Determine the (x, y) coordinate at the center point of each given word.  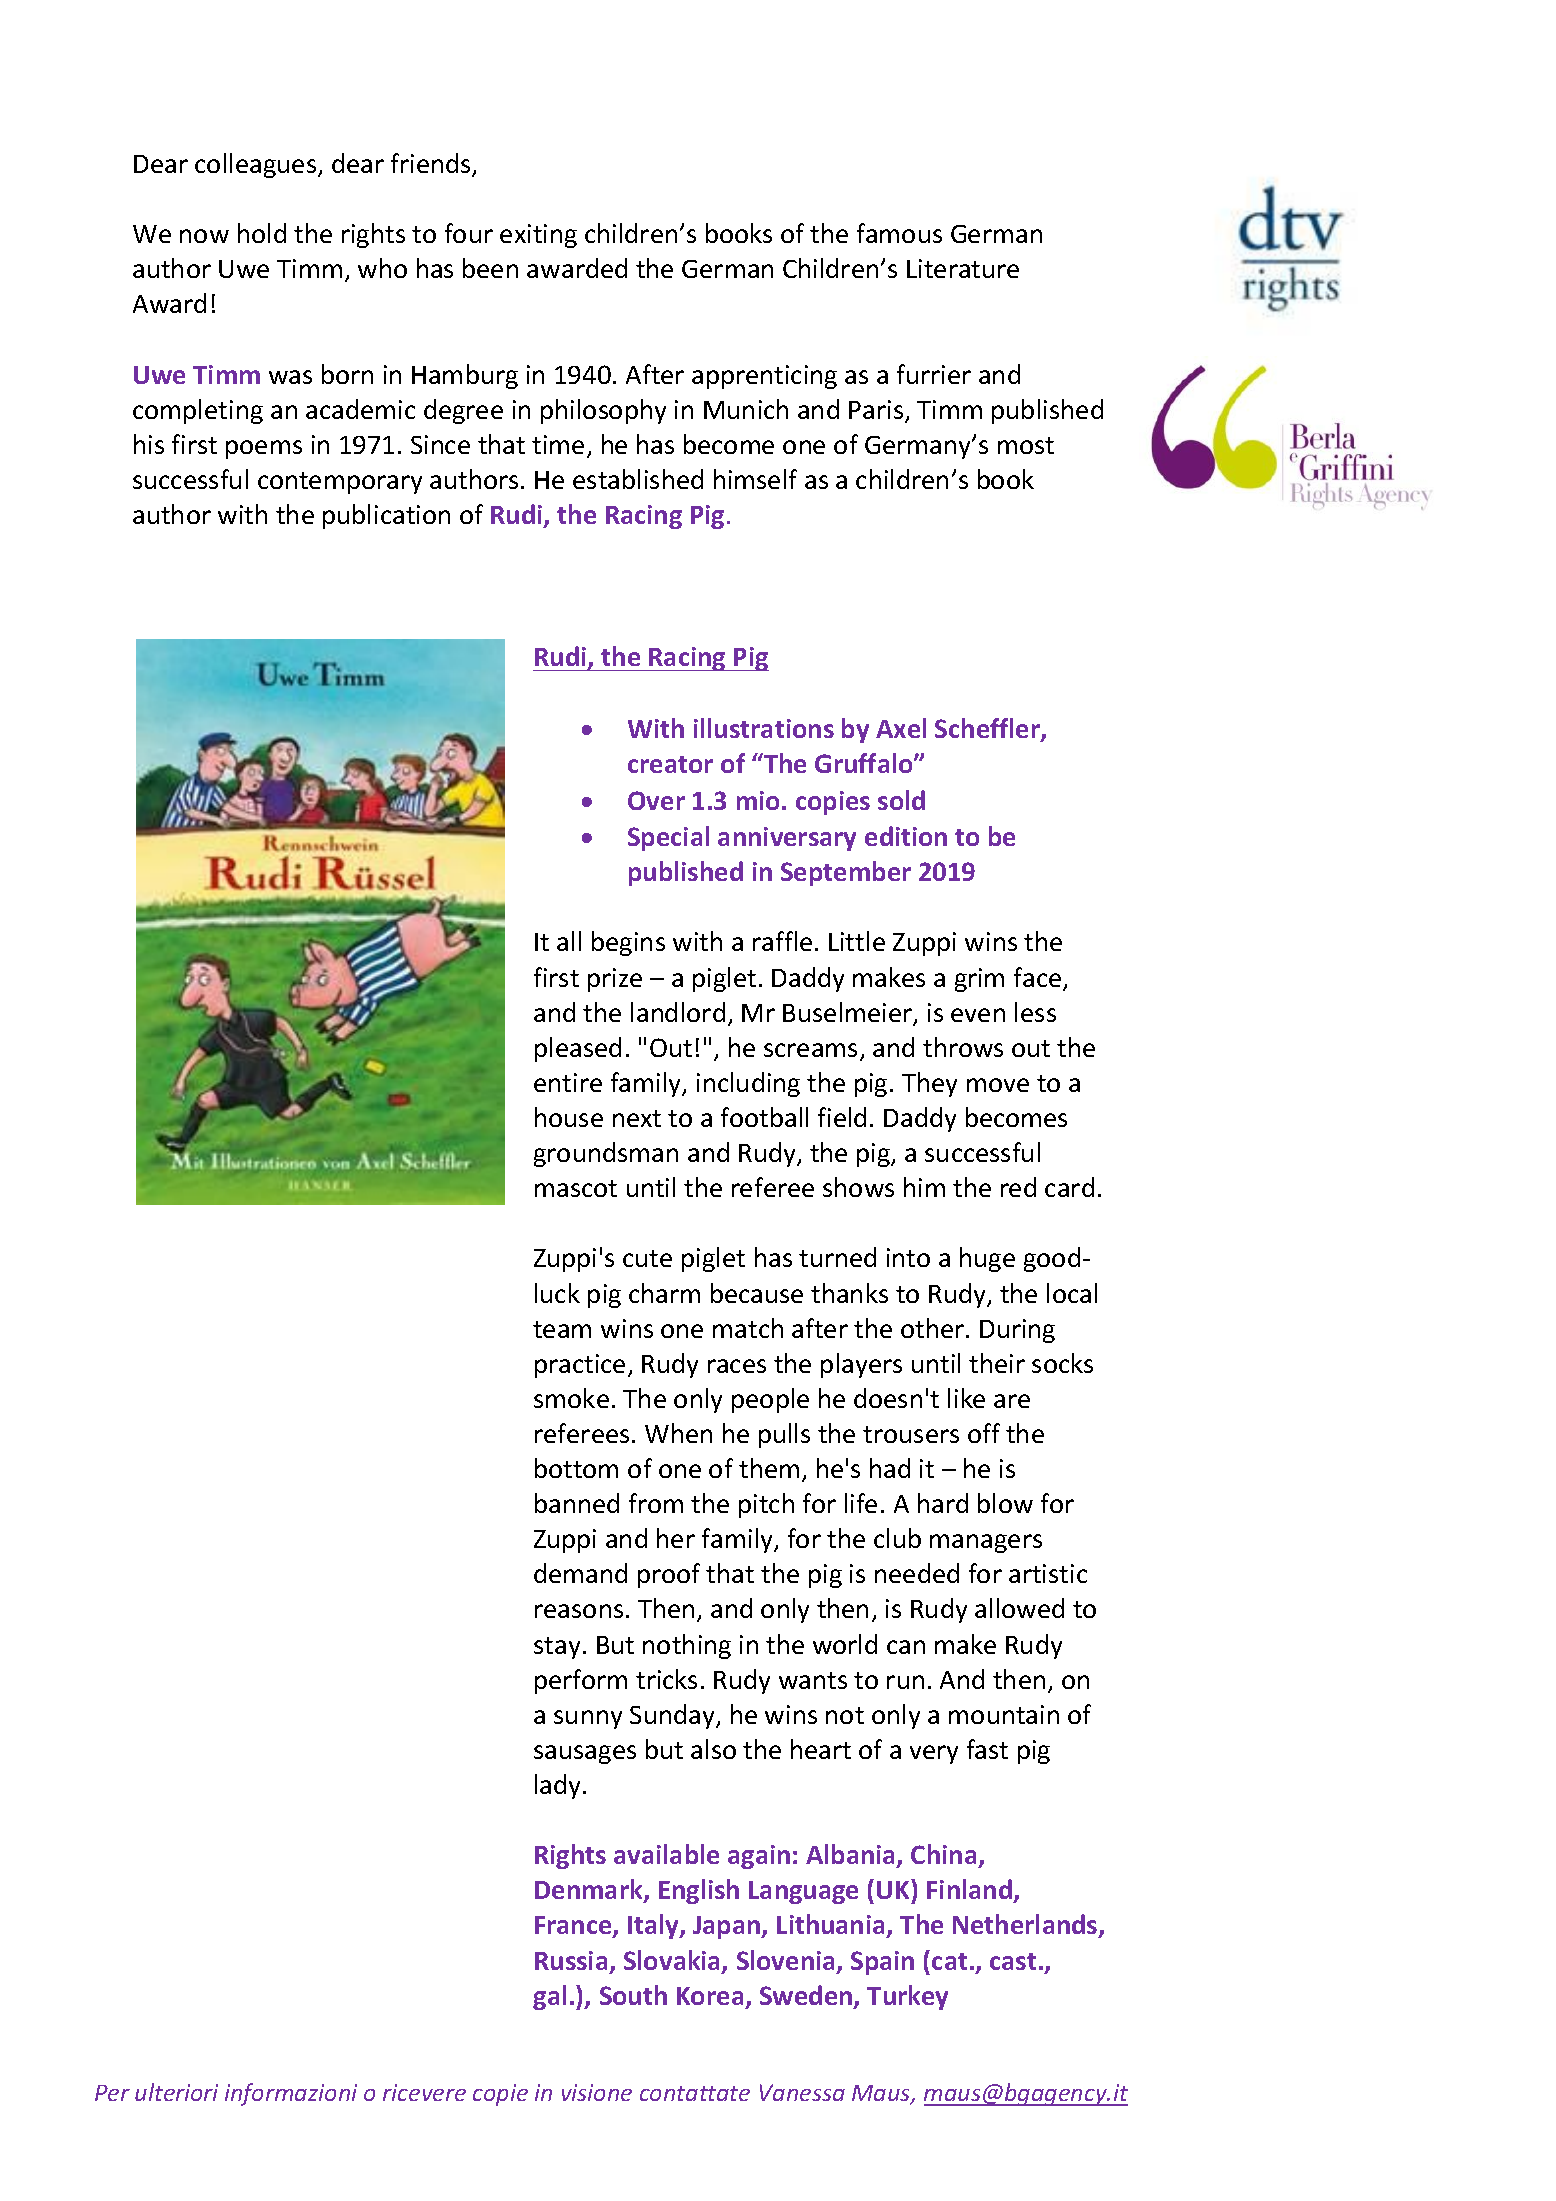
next (637, 1118)
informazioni (291, 2094)
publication (386, 516)
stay (557, 1648)
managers (986, 1543)
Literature (963, 268)
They (929, 1084)
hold (262, 233)
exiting (538, 236)
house (569, 1117)
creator (670, 764)
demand (580, 1573)
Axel (901, 728)
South (633, 1995)
